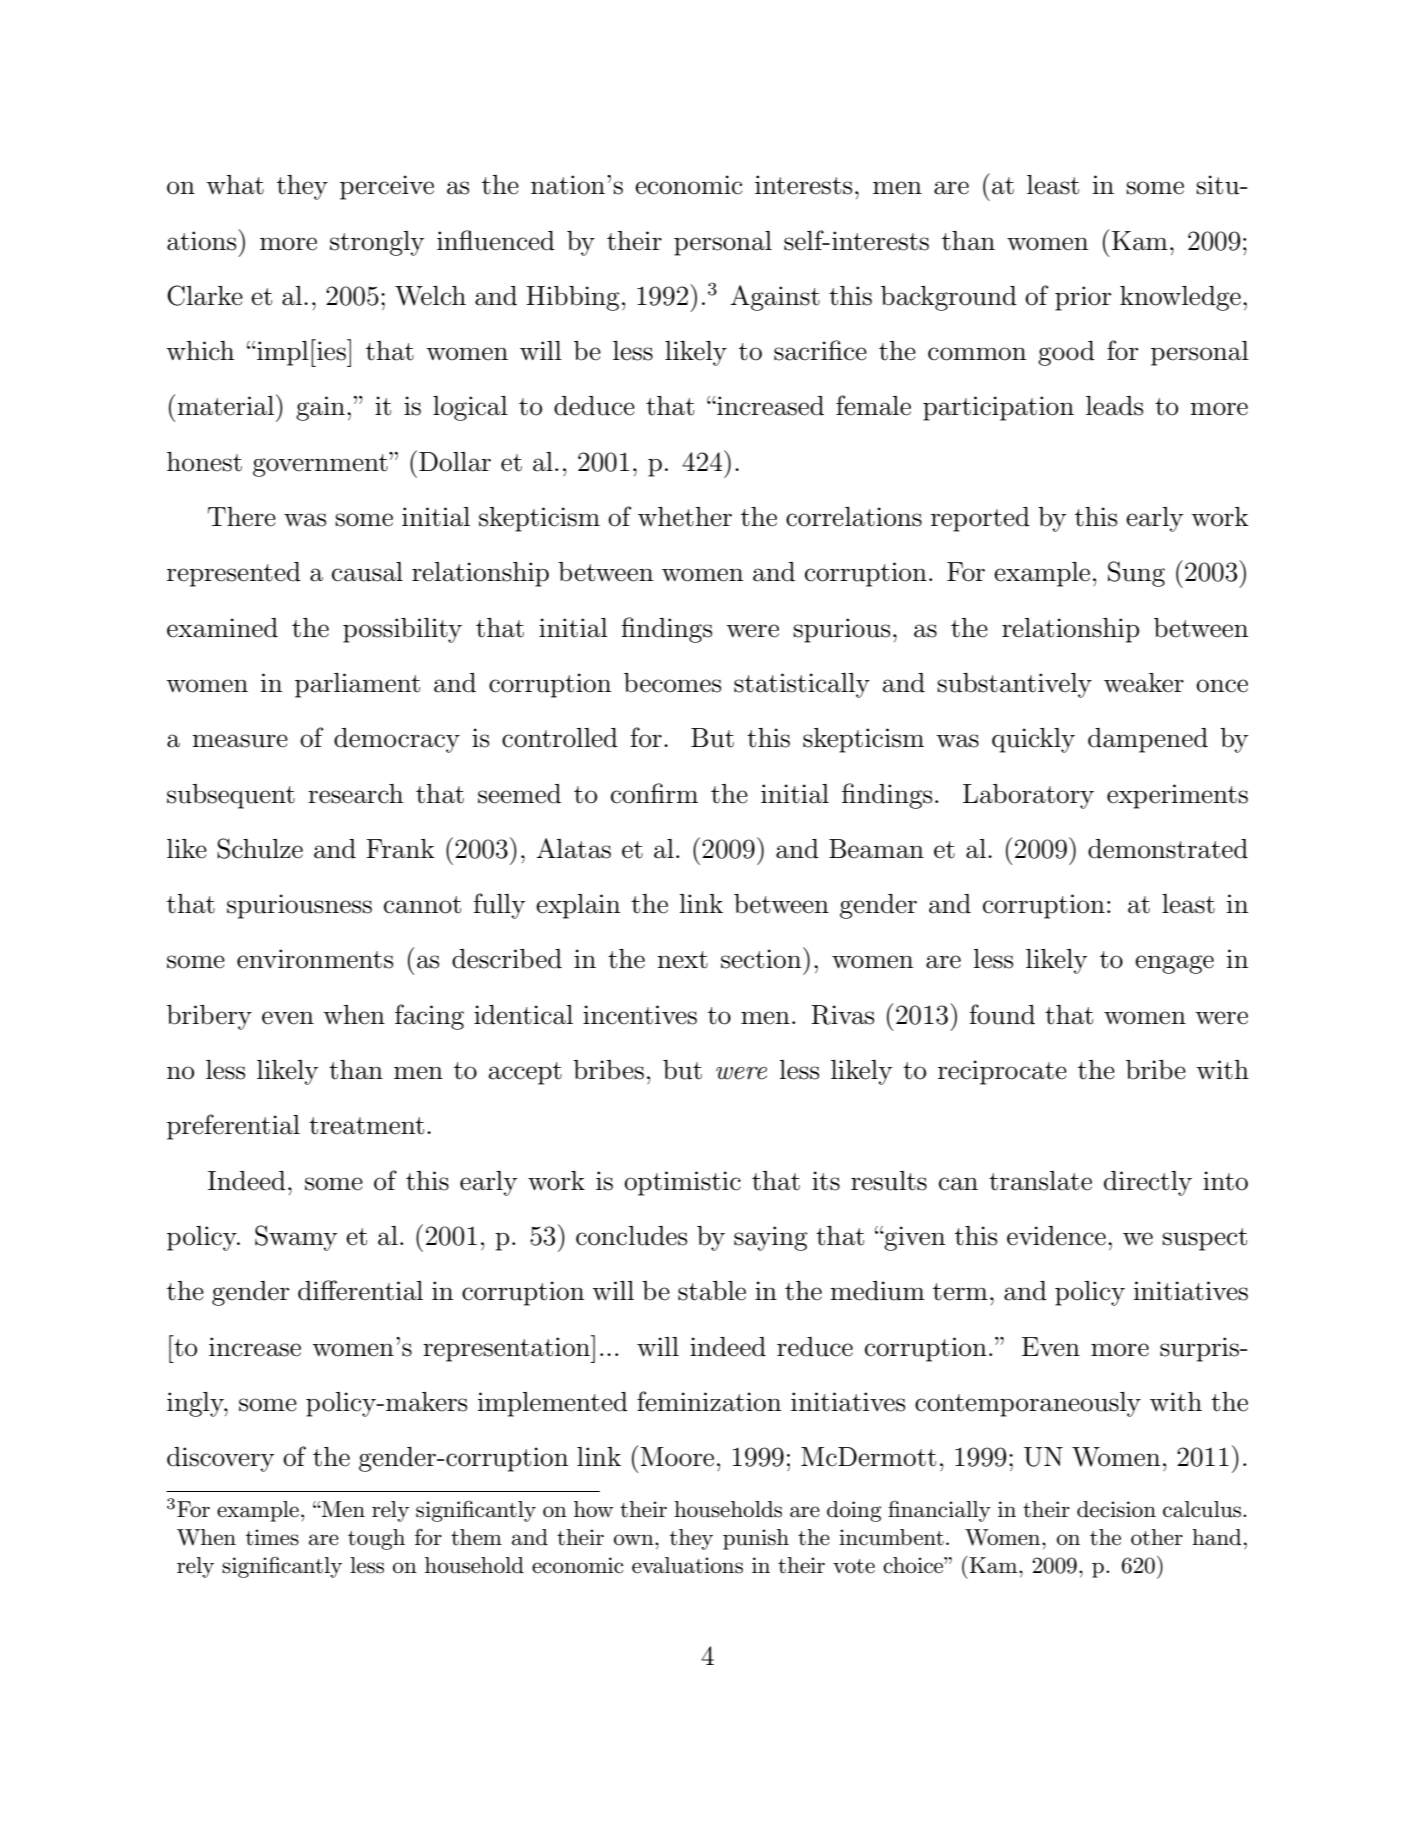  I want to click on incentives, so click(640, 1015).
